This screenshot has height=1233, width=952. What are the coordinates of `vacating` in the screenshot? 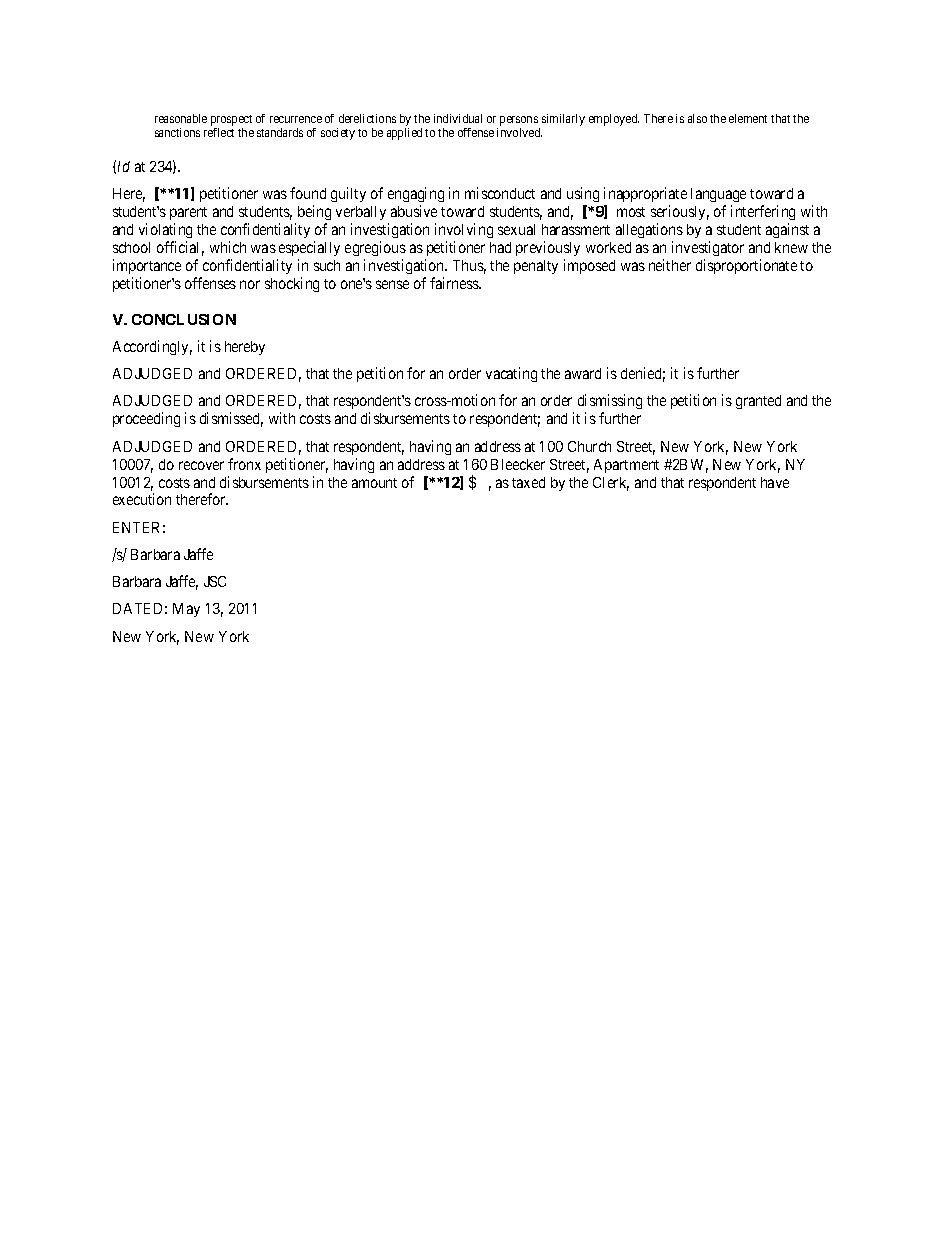 It's located at (511, 374).
